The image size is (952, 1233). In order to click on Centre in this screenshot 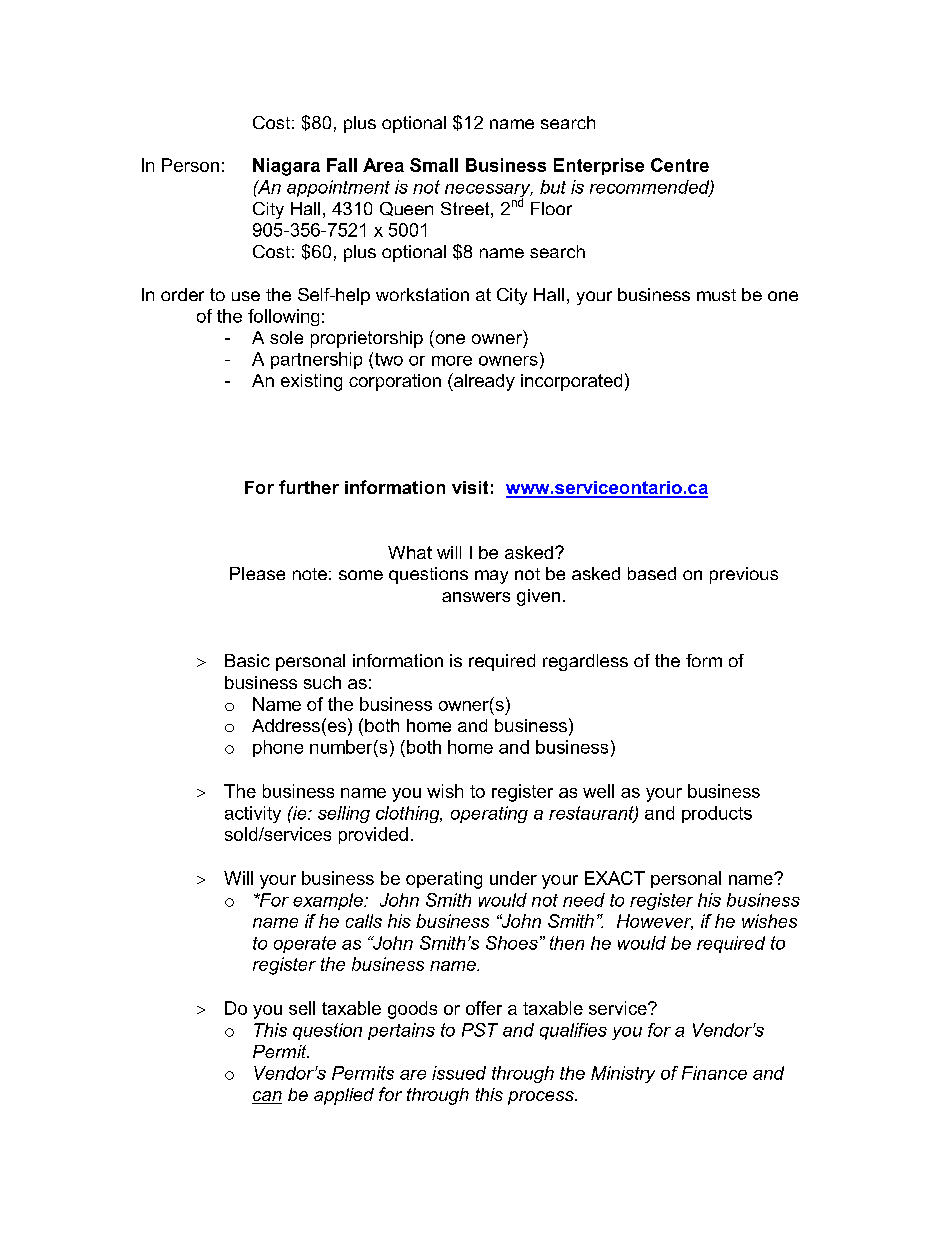, I will do `click(680, 165)`.
